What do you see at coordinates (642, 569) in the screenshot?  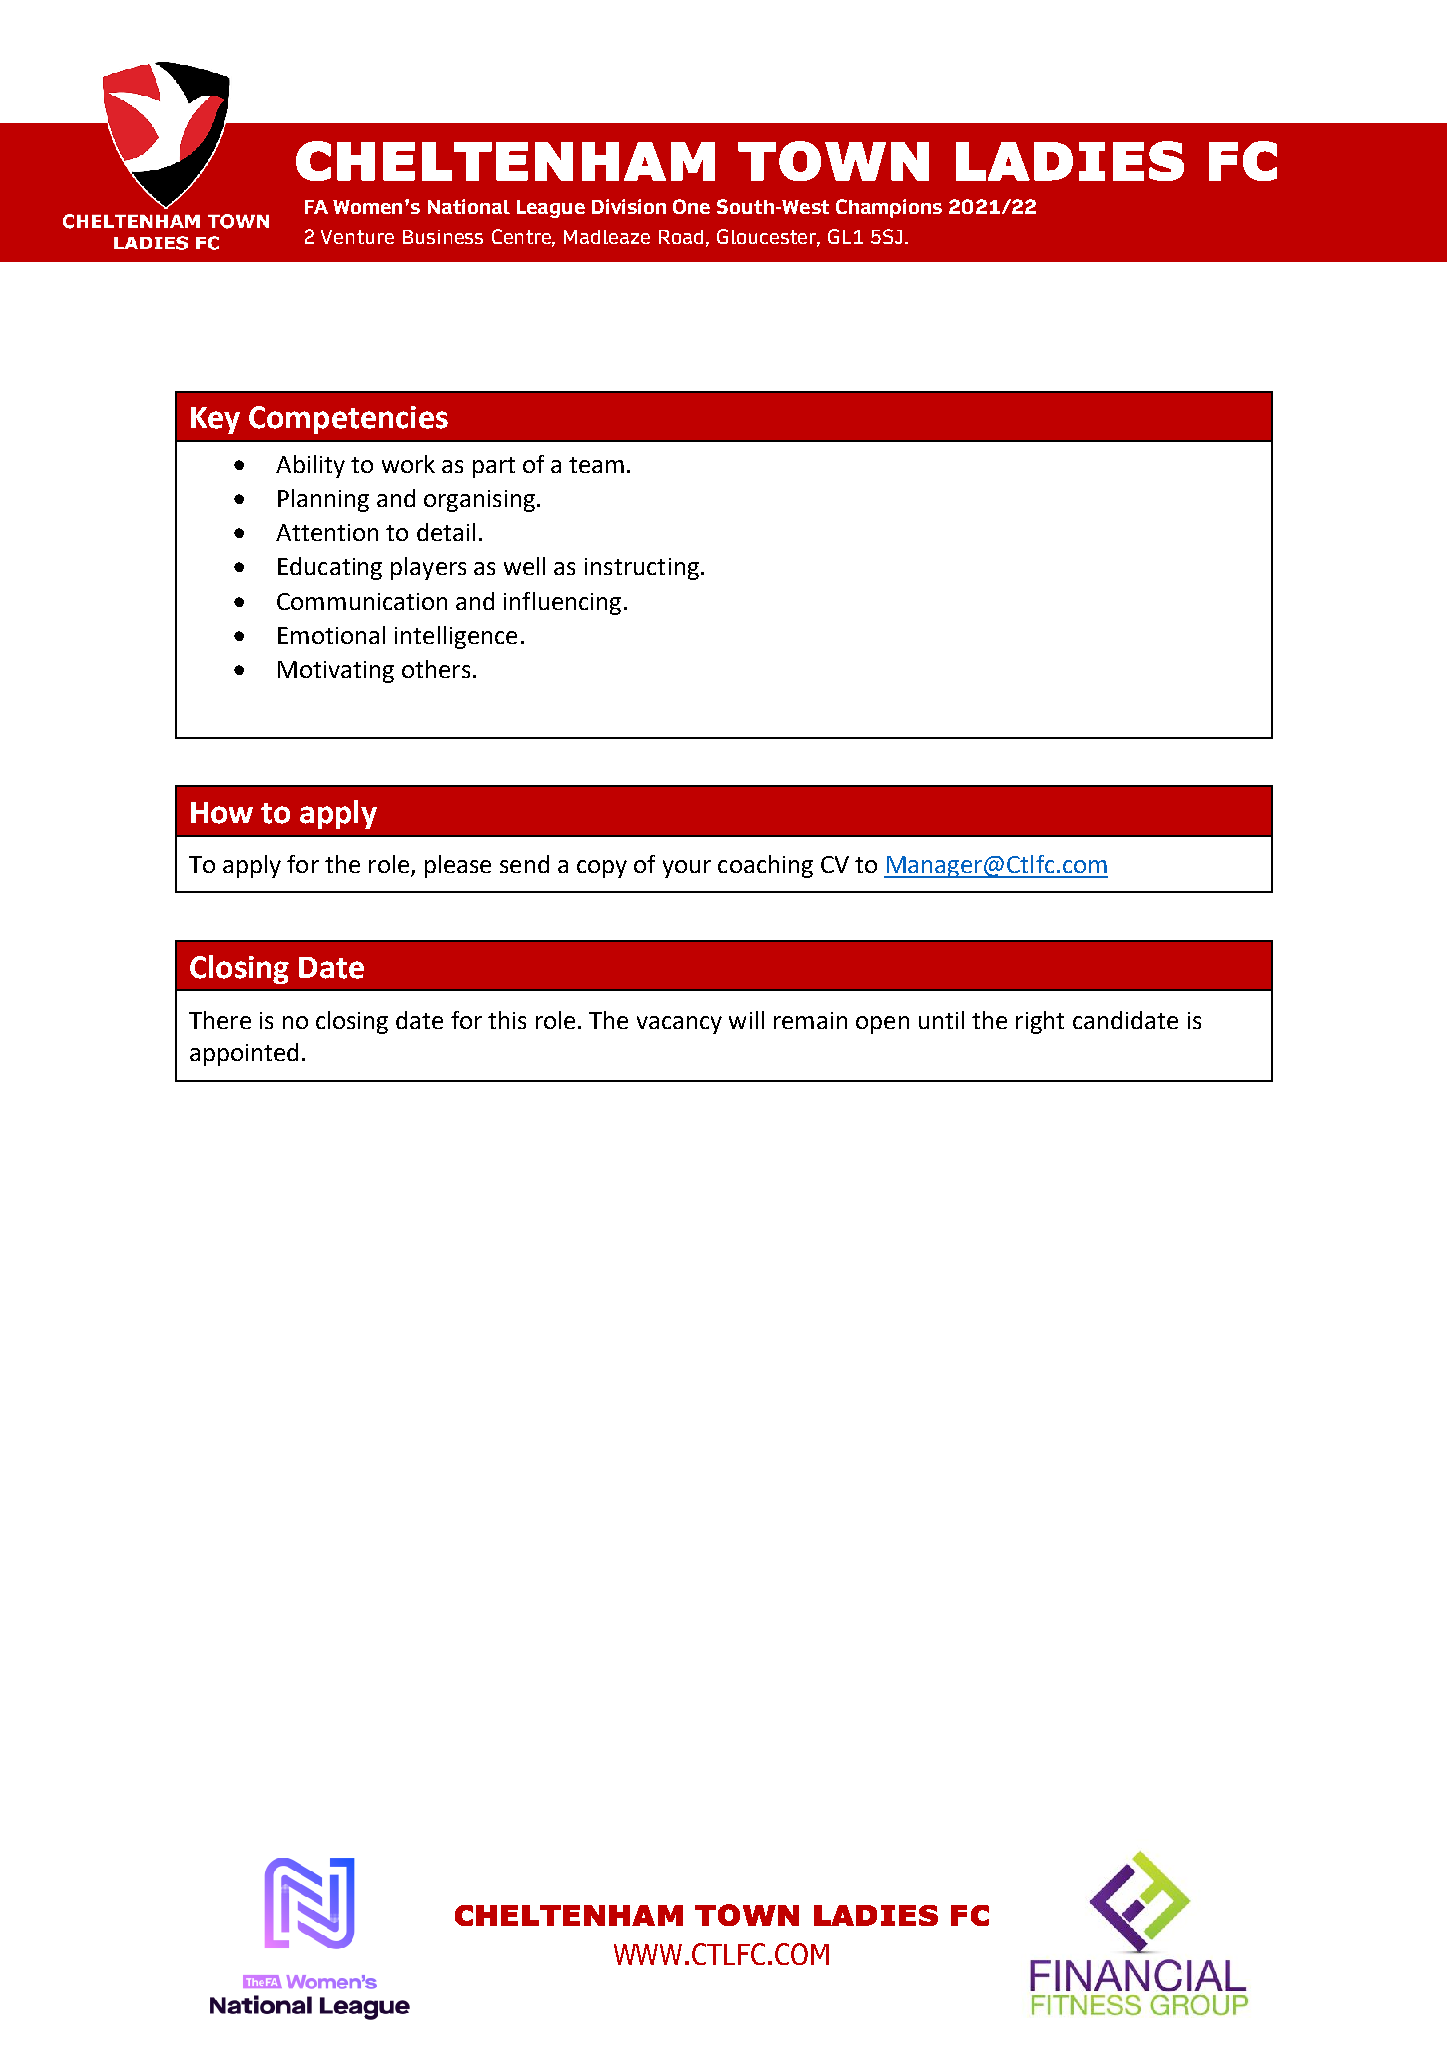 I see `instructing` at bounding box center [642, 569].
